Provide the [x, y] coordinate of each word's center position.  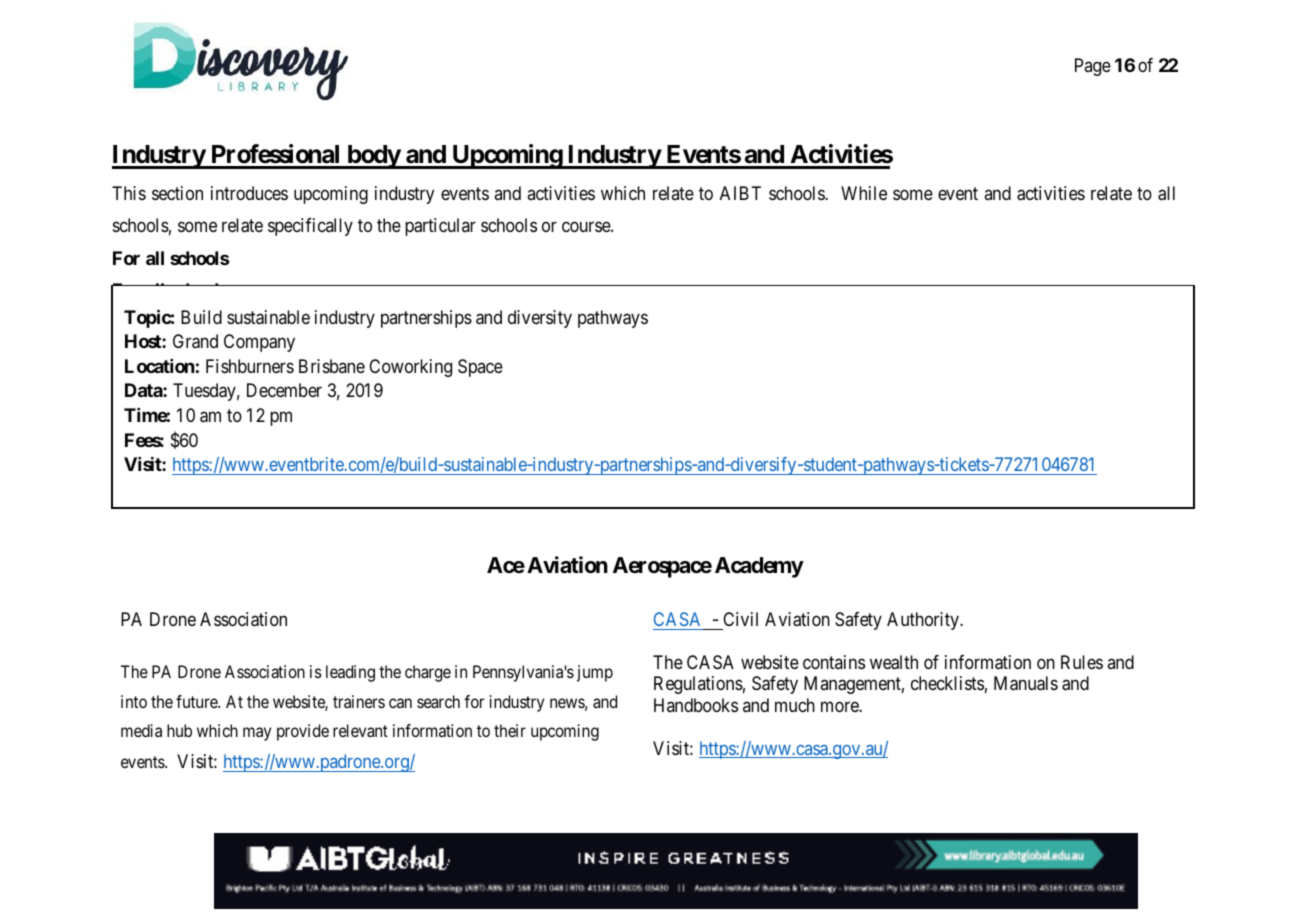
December [284, 390]
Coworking [410, 368]
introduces [249, 193]
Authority [924, 621]
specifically [310, 227]
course [587, 227]
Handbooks [696, 705]
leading [350, 673]
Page [1093, 67]
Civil [740, 619]
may [257, 734]
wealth [894, 662]
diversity [540, 319]
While [864, 193]
